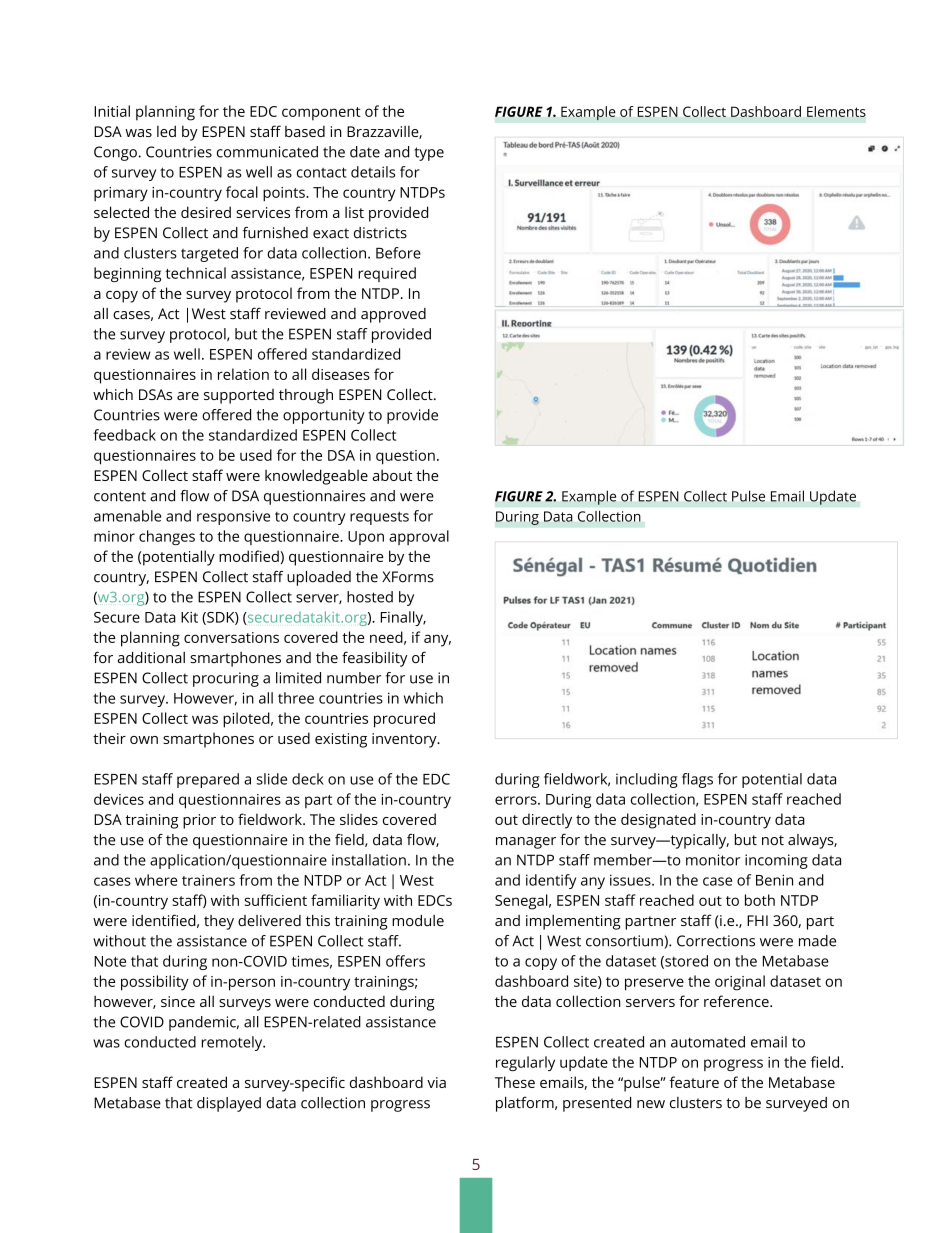  Describe the element at coordinates (404, 720) in the screenshot. I see `procured` at that location.
